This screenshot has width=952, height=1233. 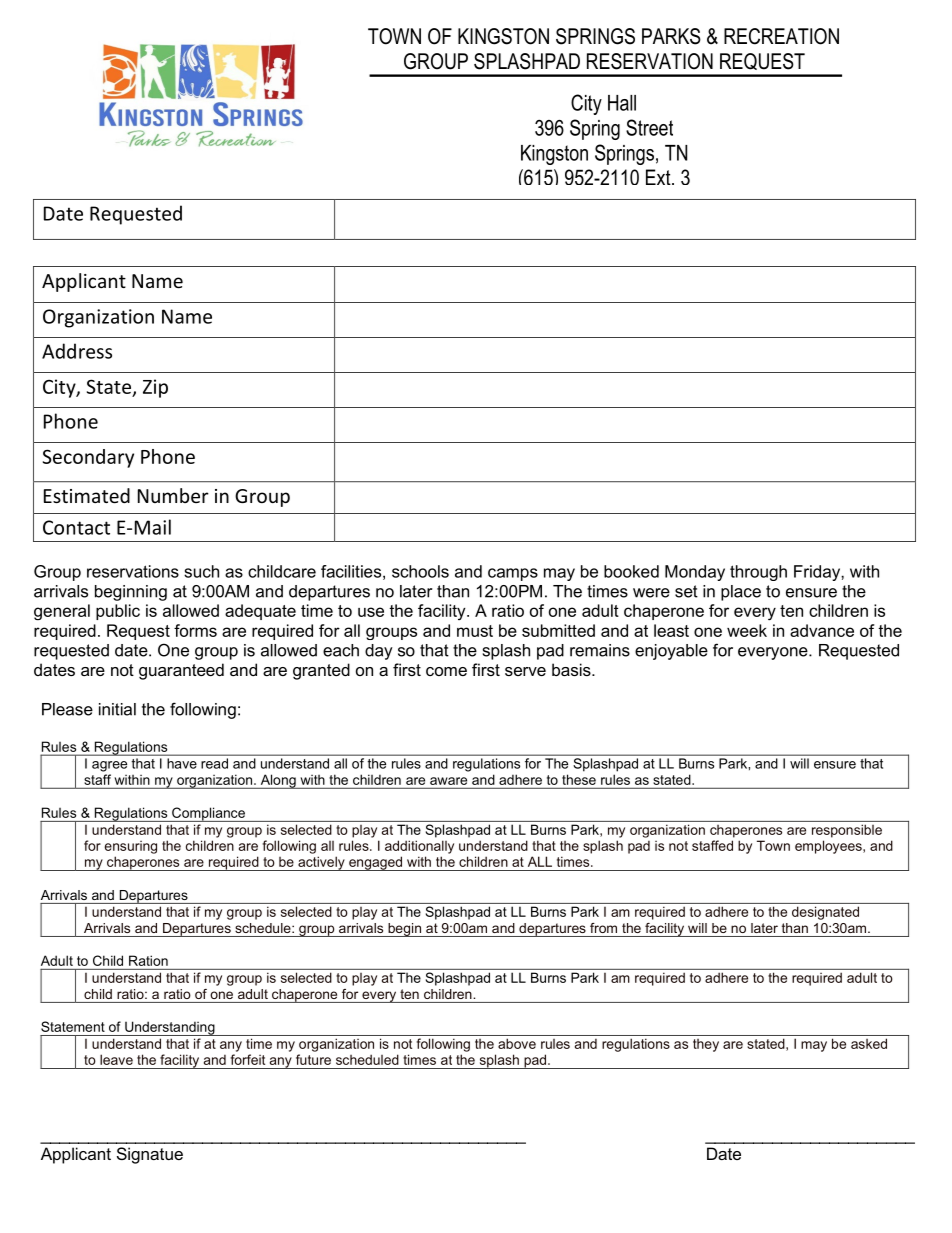 I want to click on come, so click(x=446, y=671).
